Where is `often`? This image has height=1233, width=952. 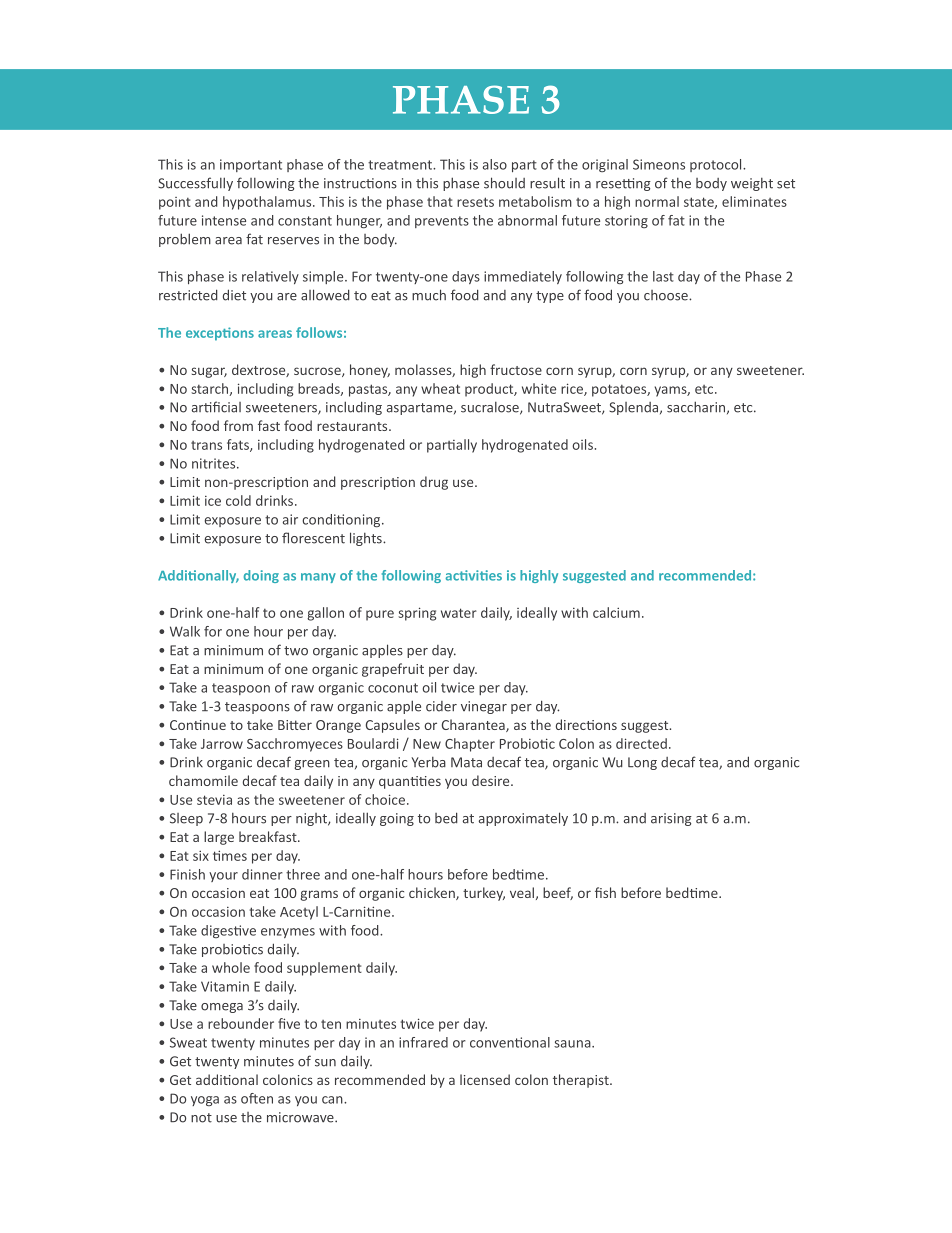
often is located at coordinates (257, 1098).
